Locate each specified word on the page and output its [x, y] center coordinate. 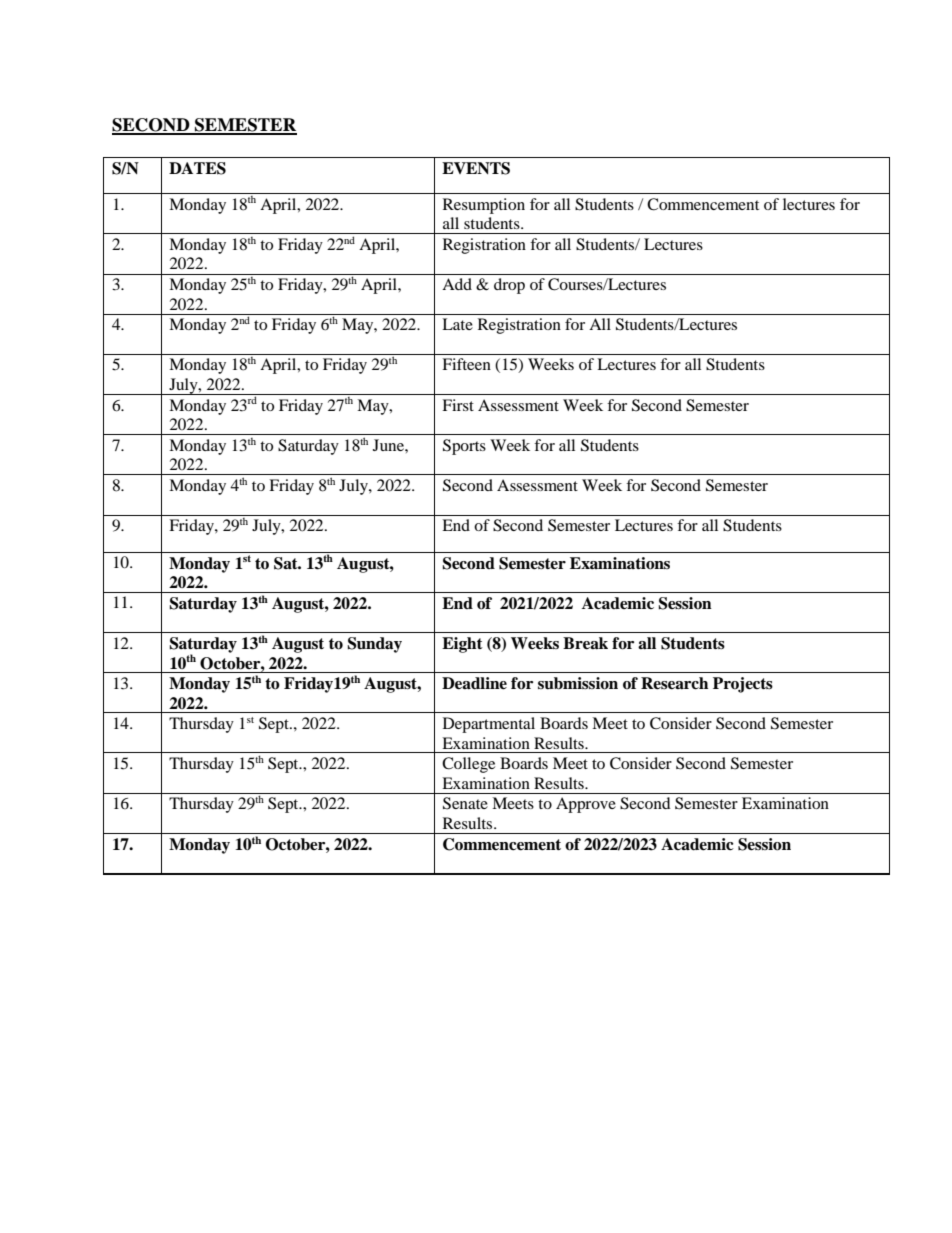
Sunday [374, 645]
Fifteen [466, 364]
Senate [465, 803]
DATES [197, 168]
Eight [462, 645]
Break [585, 643]
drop [509, 286]
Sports [464, 447]
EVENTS [476, 168]
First [458, 405]
